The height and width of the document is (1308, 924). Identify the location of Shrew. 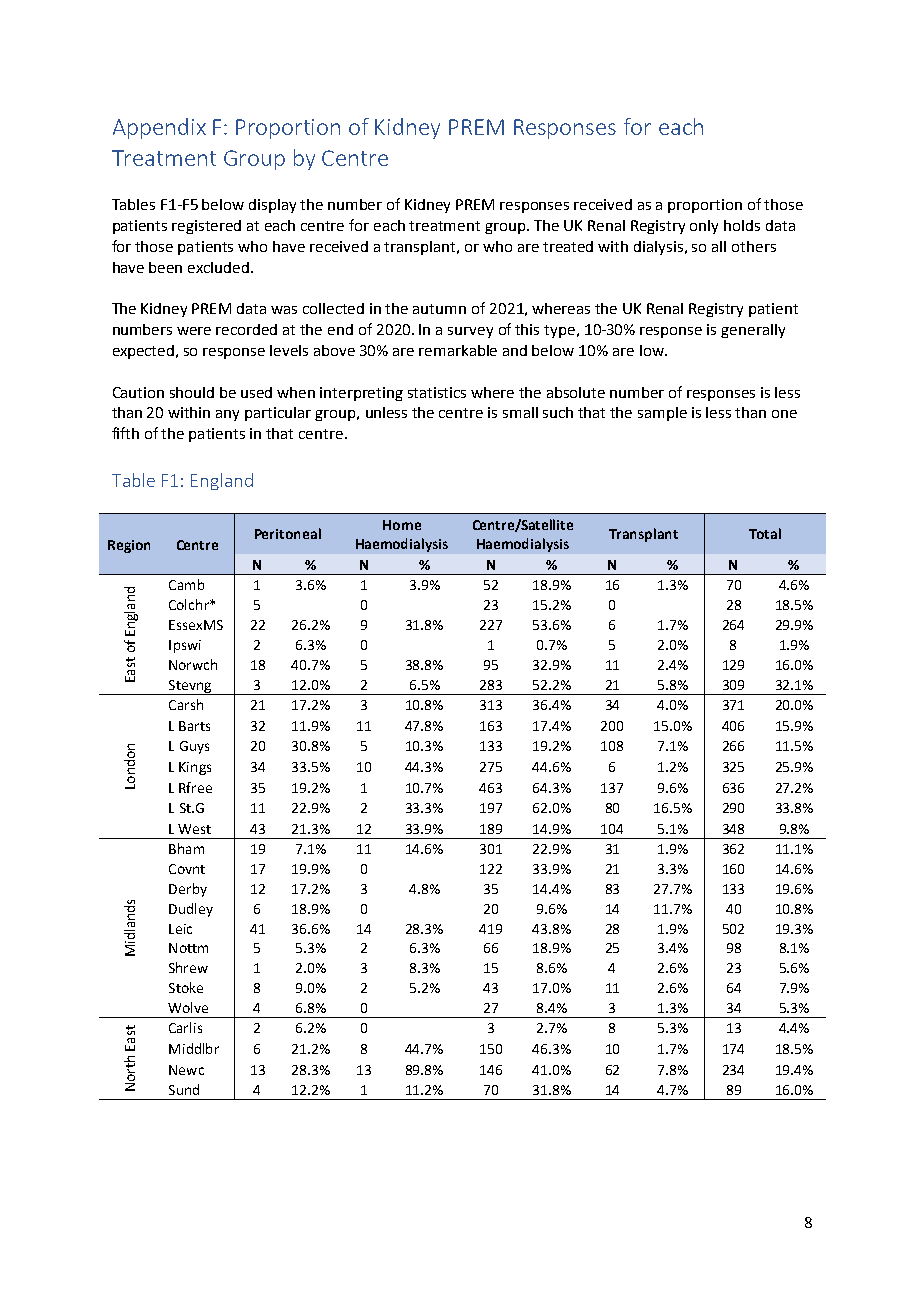
(188, 967).
